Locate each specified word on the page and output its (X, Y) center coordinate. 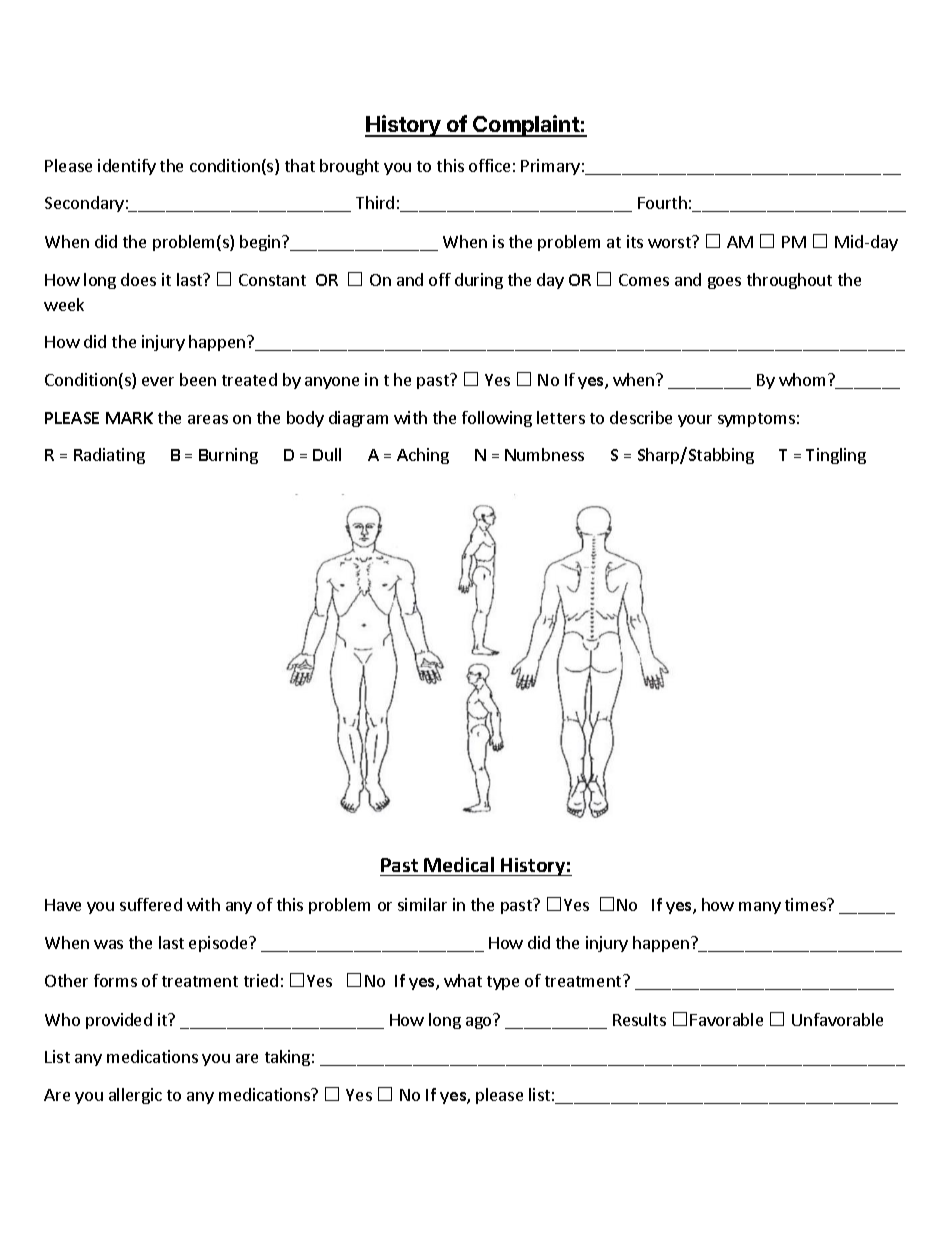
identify (127, 167)
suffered (151, 904)
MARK (129, 418)
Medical (459, 864)
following (497, 419)
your (695, 421)
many (760, 908)
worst (670, 242)
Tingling (836, 456)
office (489, 165)
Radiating (109, 456)
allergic (135, 1096)
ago (478, 1023)
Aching (423, 456)
